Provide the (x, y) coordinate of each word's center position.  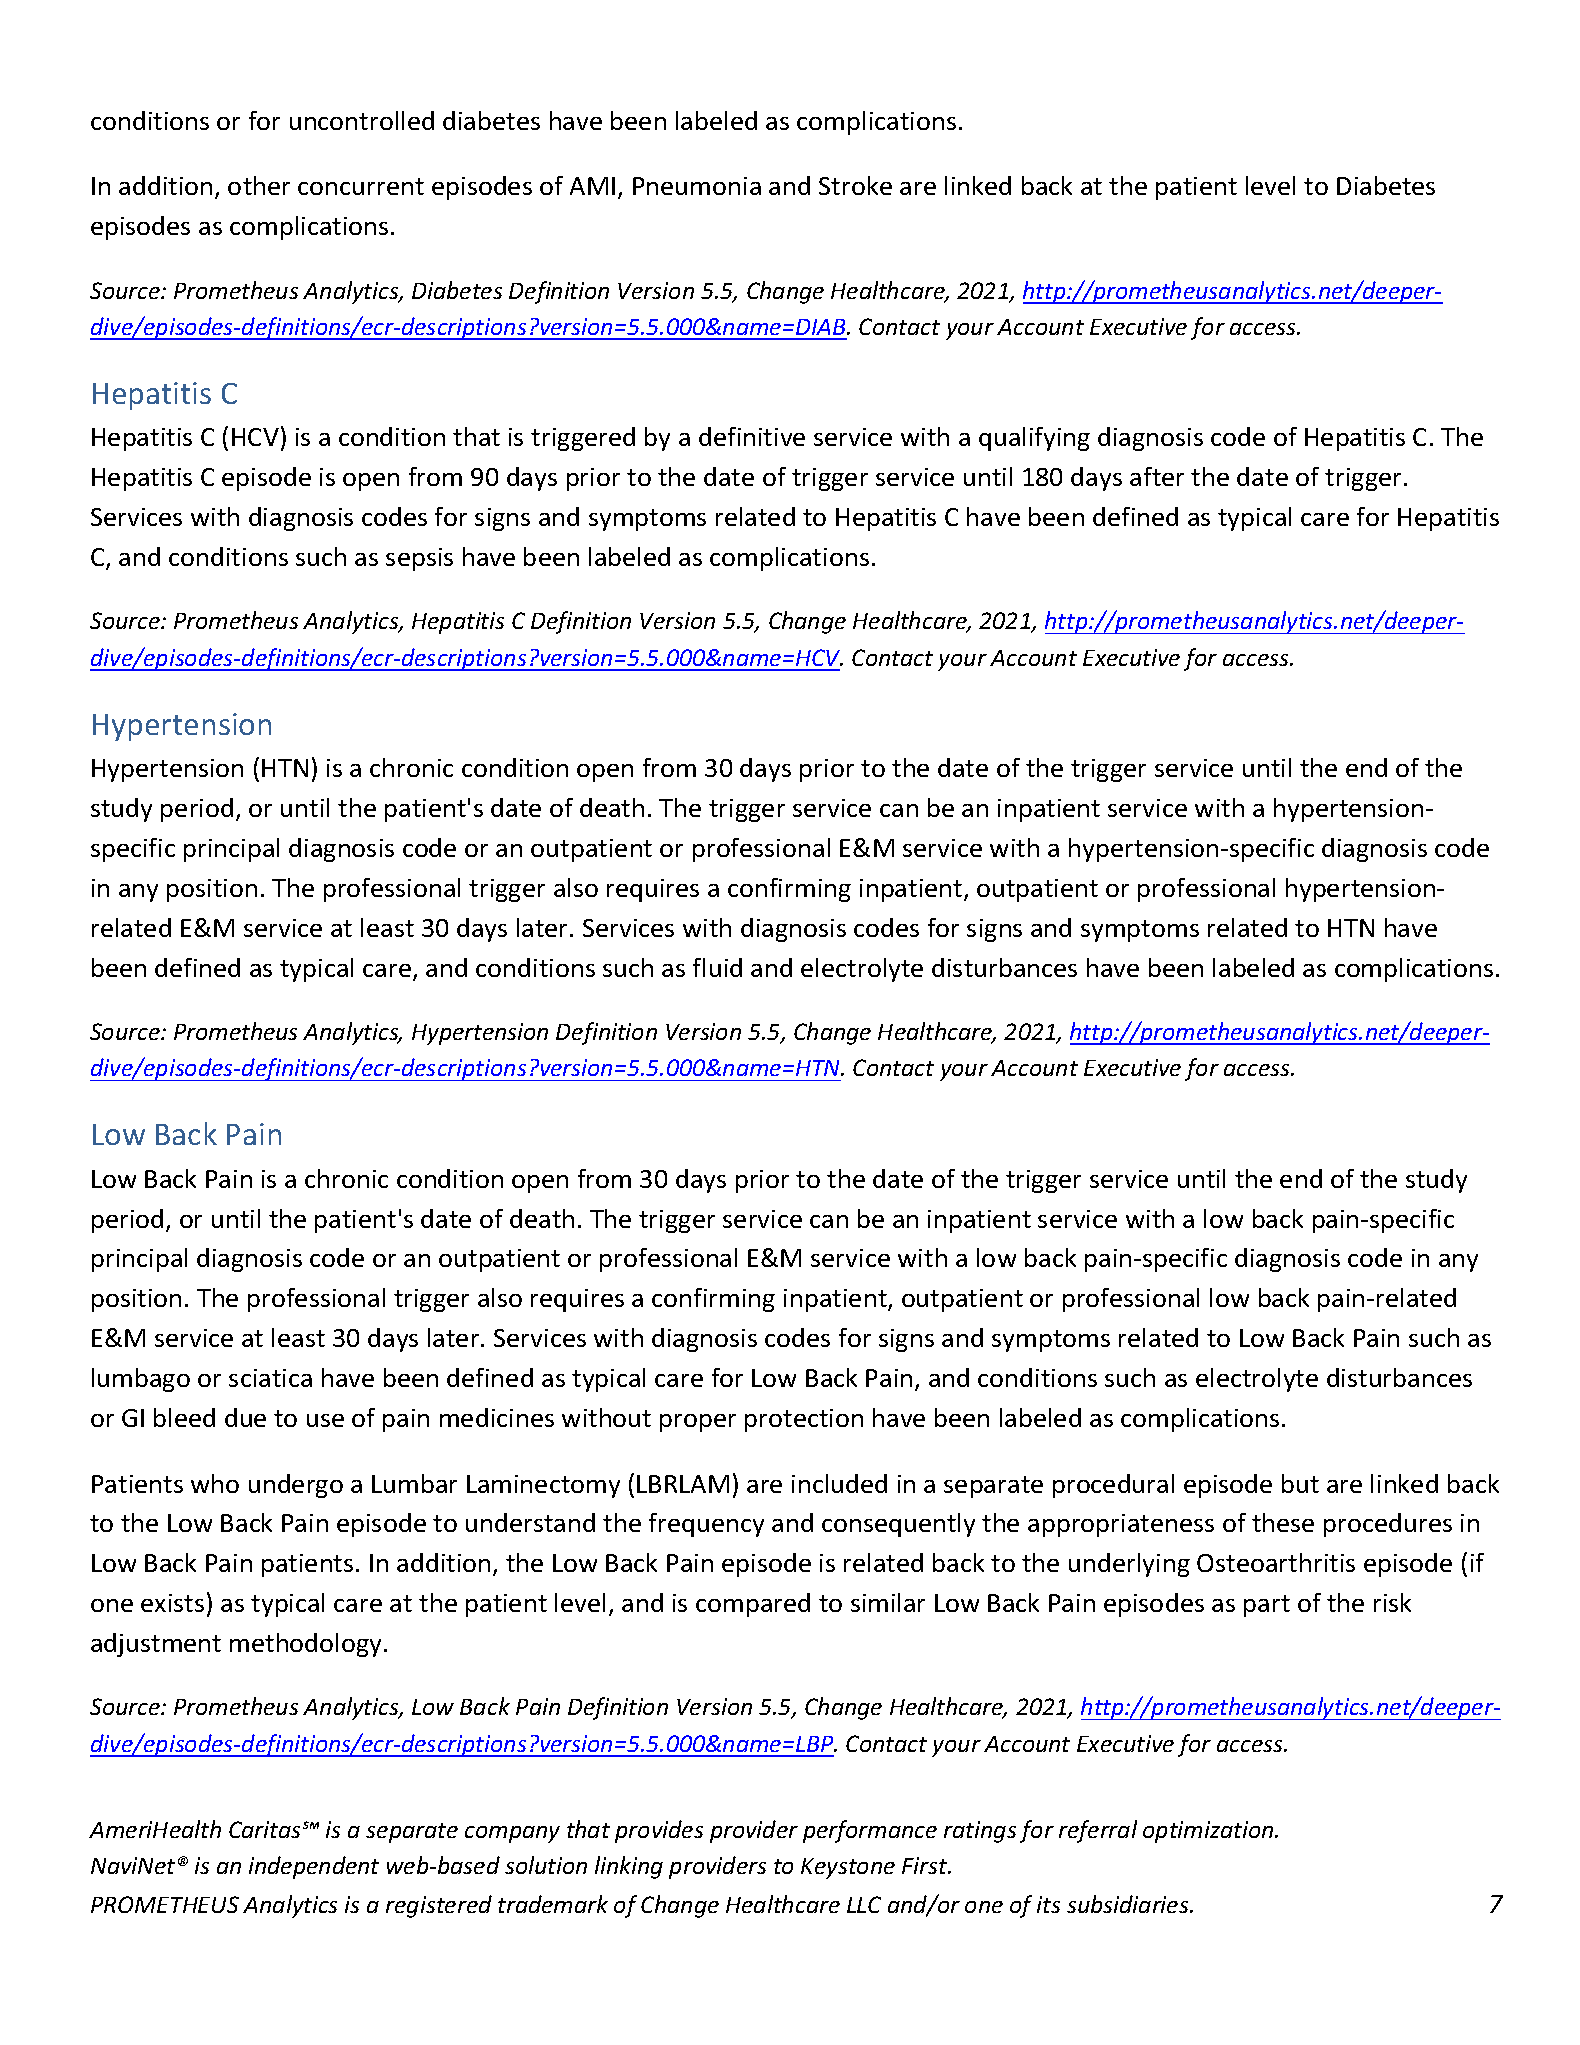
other (259, 185)
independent (314, 1867)
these (1283, 1522)
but (1300, 1483)
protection (804, 1420)
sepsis (419, 559)
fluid (717, 967)
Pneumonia (697, 186)
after (1157, 476)
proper (698, 1423)
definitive (752, 436)
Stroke (855, 185)
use (325, 1420)
